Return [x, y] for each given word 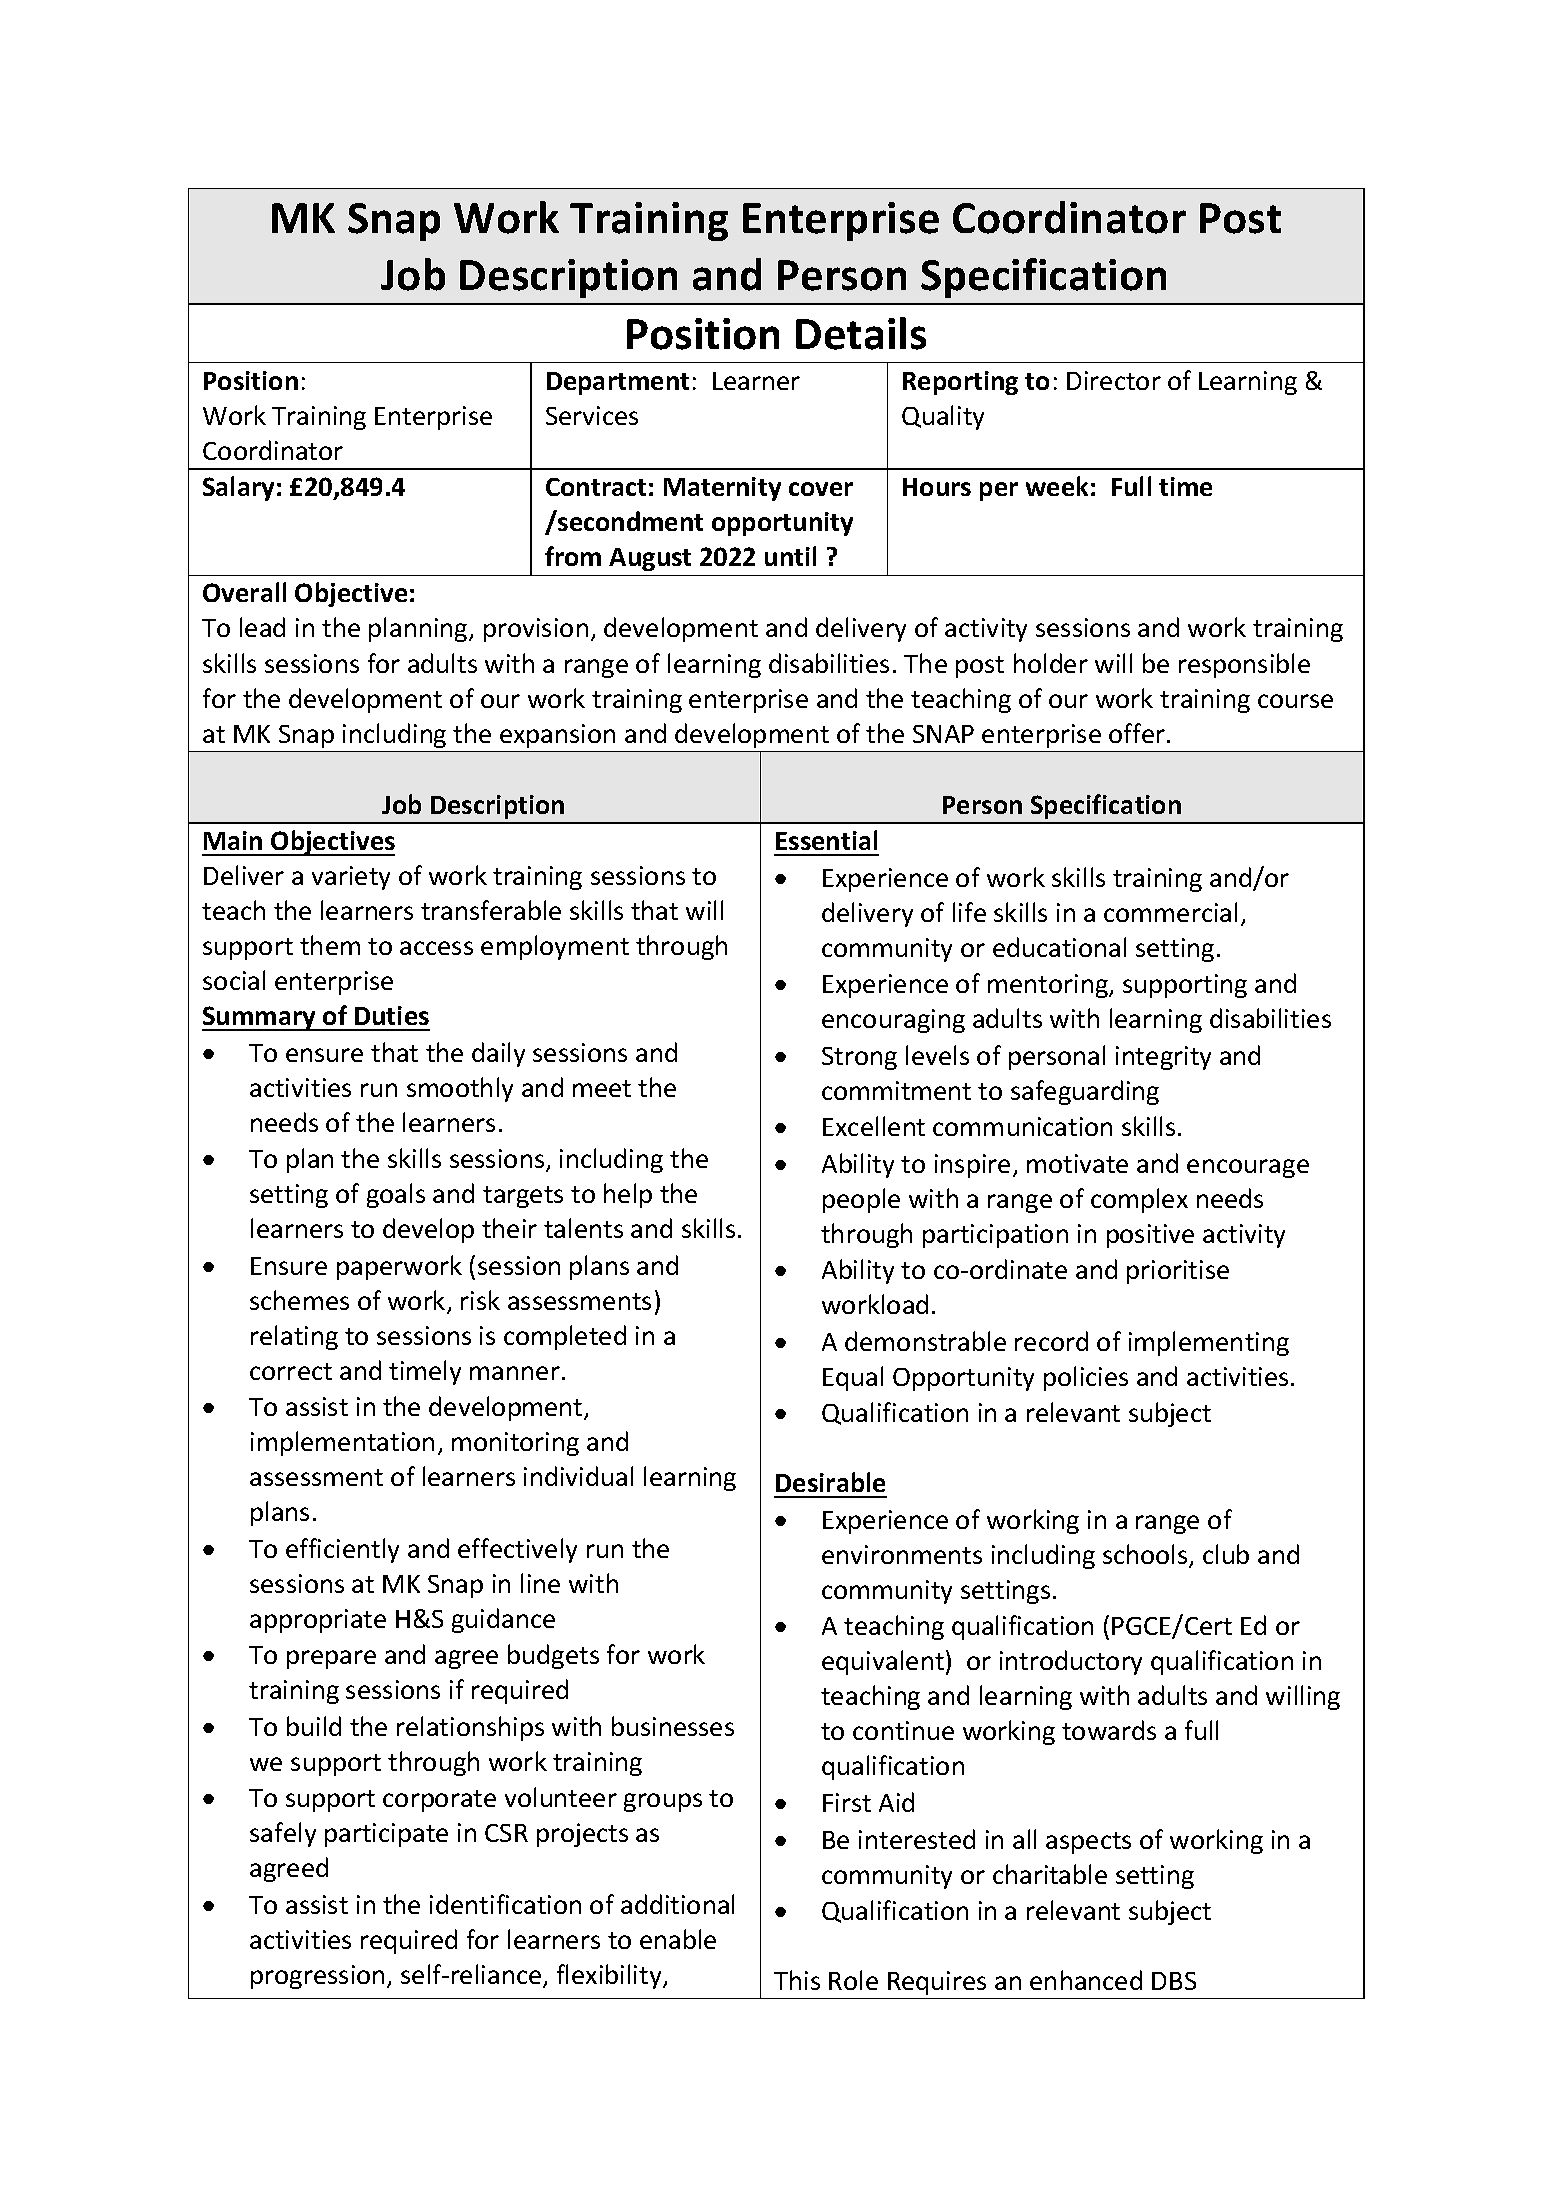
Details [861, 333]
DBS [1174, 1981]
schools [1146, 1555]
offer [1137, 733]
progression [317, 1977]
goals [396, 1195]
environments [902, 1554]
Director [1114, 380]
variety [351, 878]
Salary [238, 488]
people [861, 1200]
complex [1139, 1200]
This [797, 1980]
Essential [826, 840]
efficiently [342, 1550]
